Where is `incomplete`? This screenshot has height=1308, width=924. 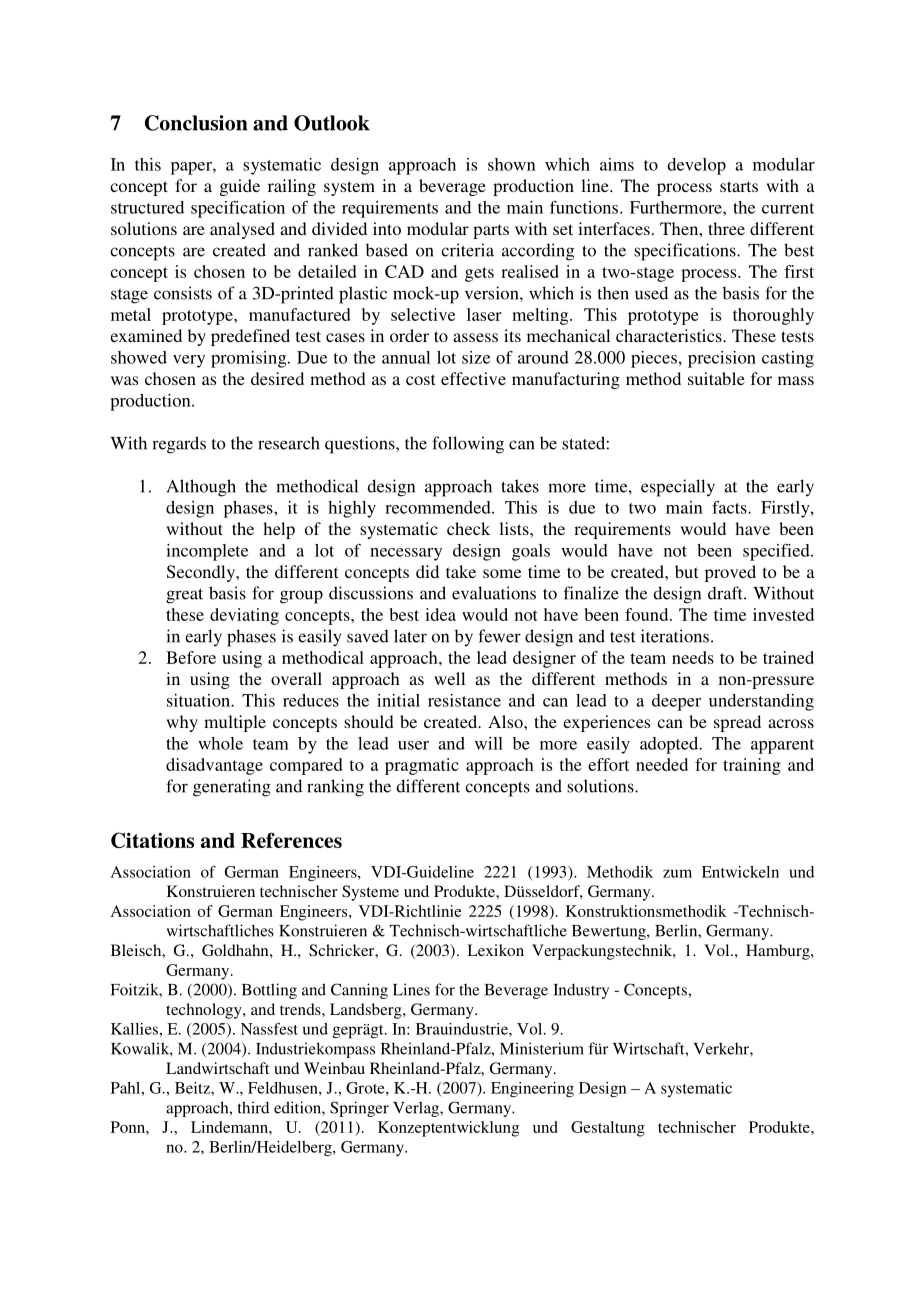
incomplete is located at coordinates (207, 552).
